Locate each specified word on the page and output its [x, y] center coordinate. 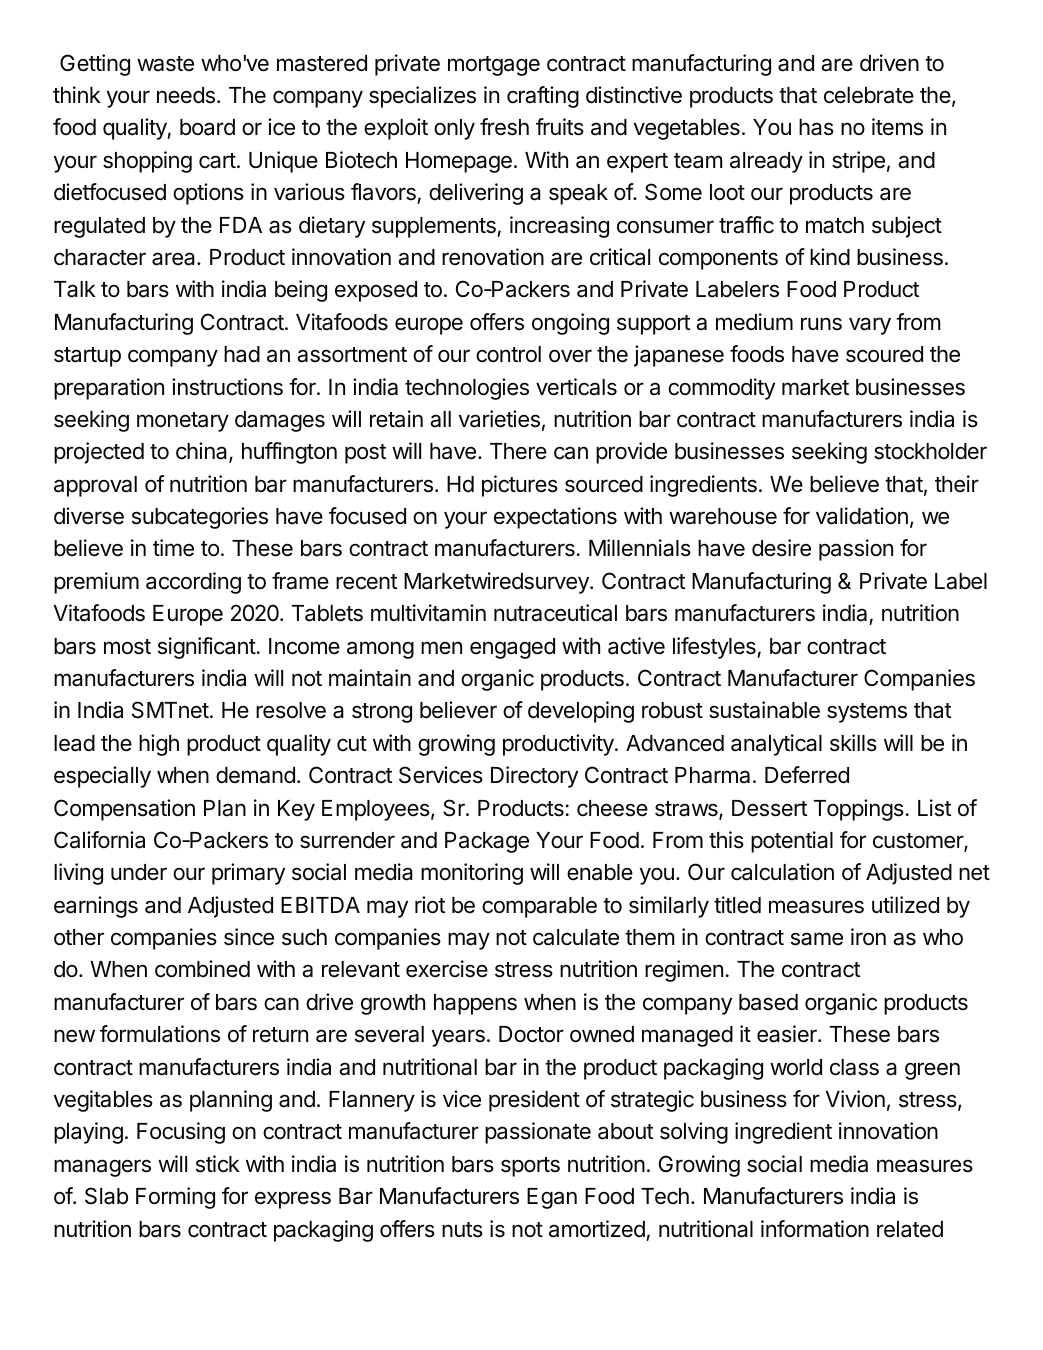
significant [207, 648]
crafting [543, 97]
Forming [175, 1198]
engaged [512, 648]
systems [867, 713]
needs [186, 95]
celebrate [869, 95]
